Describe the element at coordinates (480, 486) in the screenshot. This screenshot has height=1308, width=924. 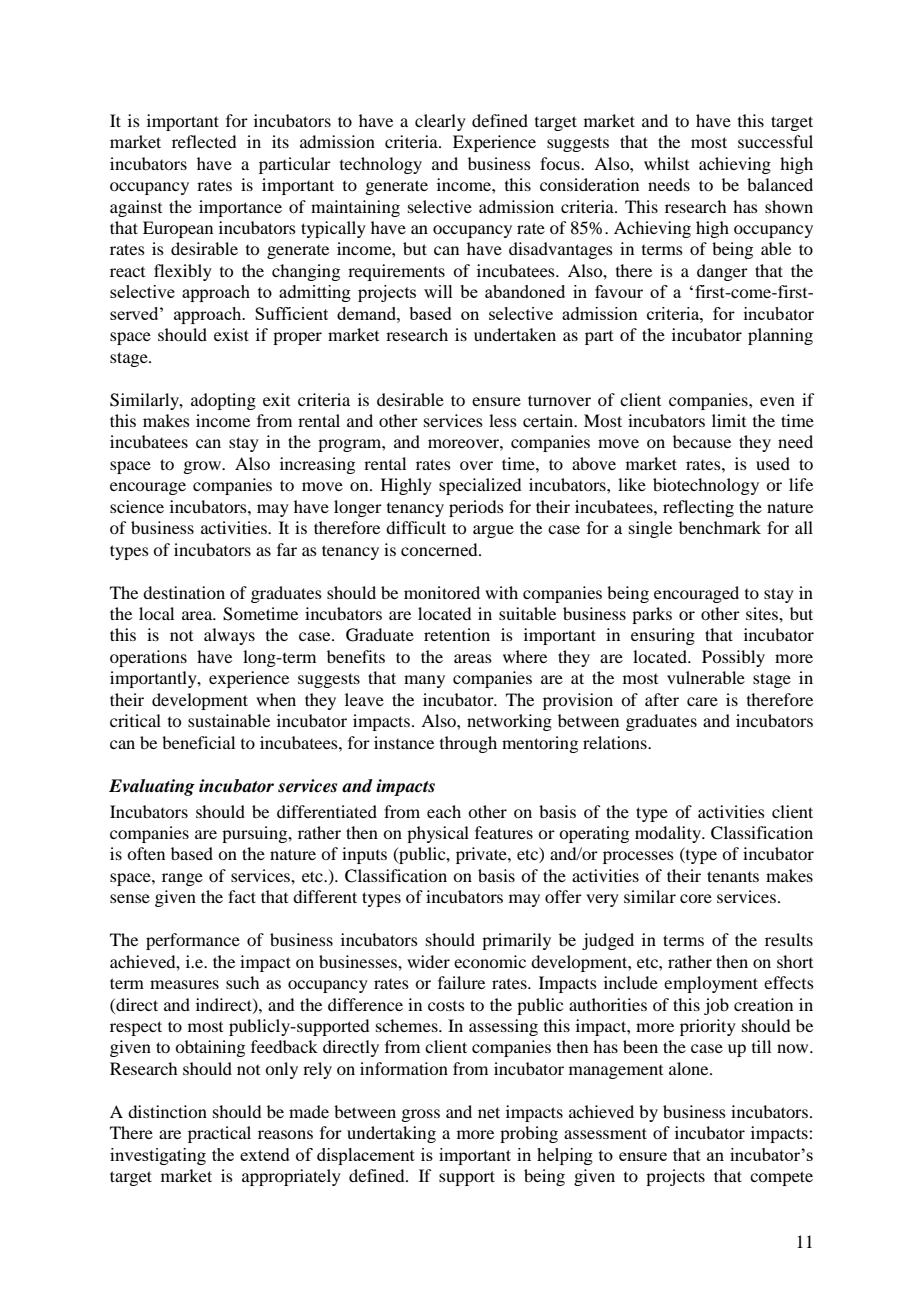
I see `specialized` at that location.
